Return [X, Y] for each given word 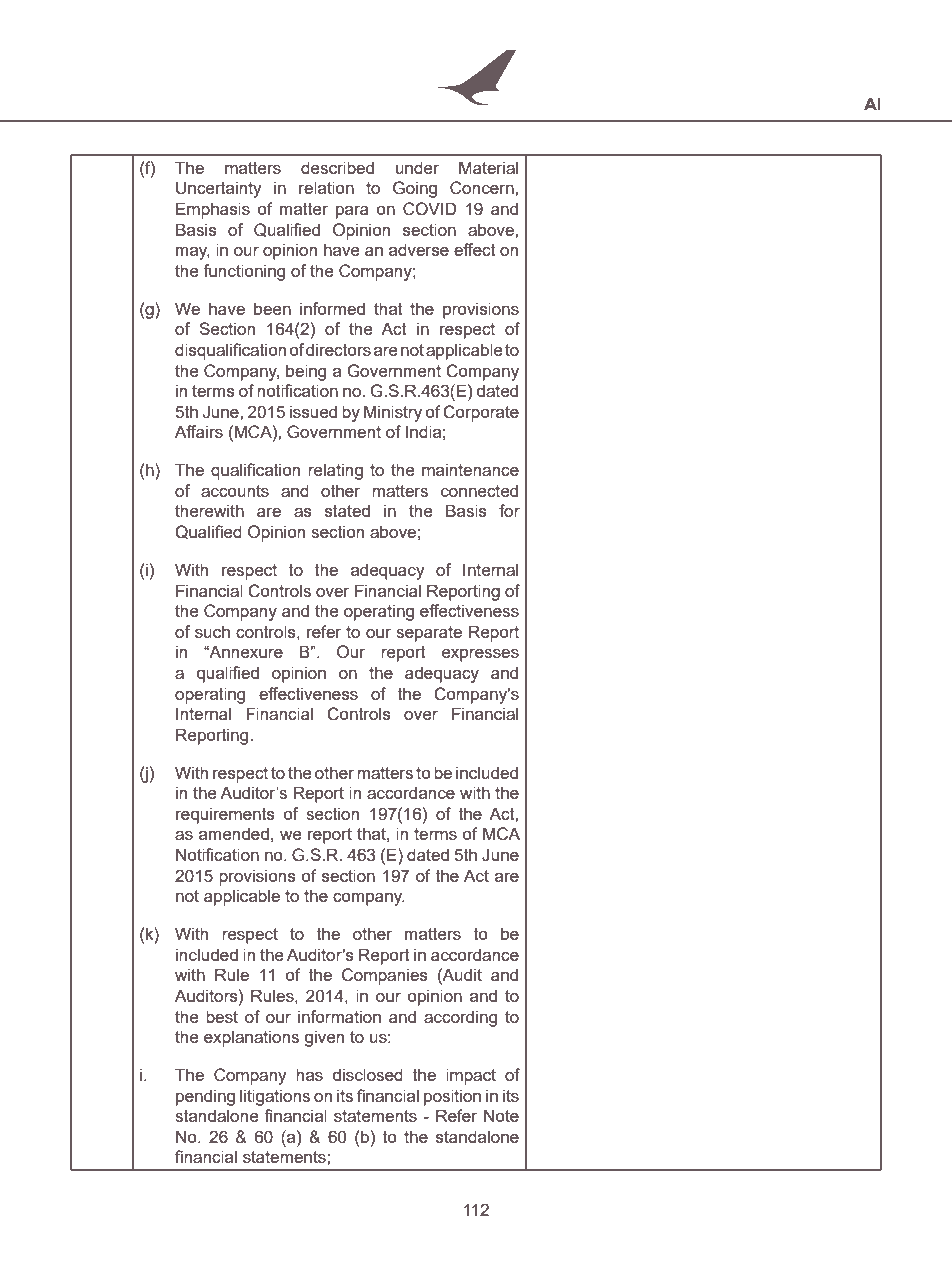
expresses [480, 655]
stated [347, 510]
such [212, 631]
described [337, 167]
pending [205, 1097]
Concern [483, 188]
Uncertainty [219, 189]
